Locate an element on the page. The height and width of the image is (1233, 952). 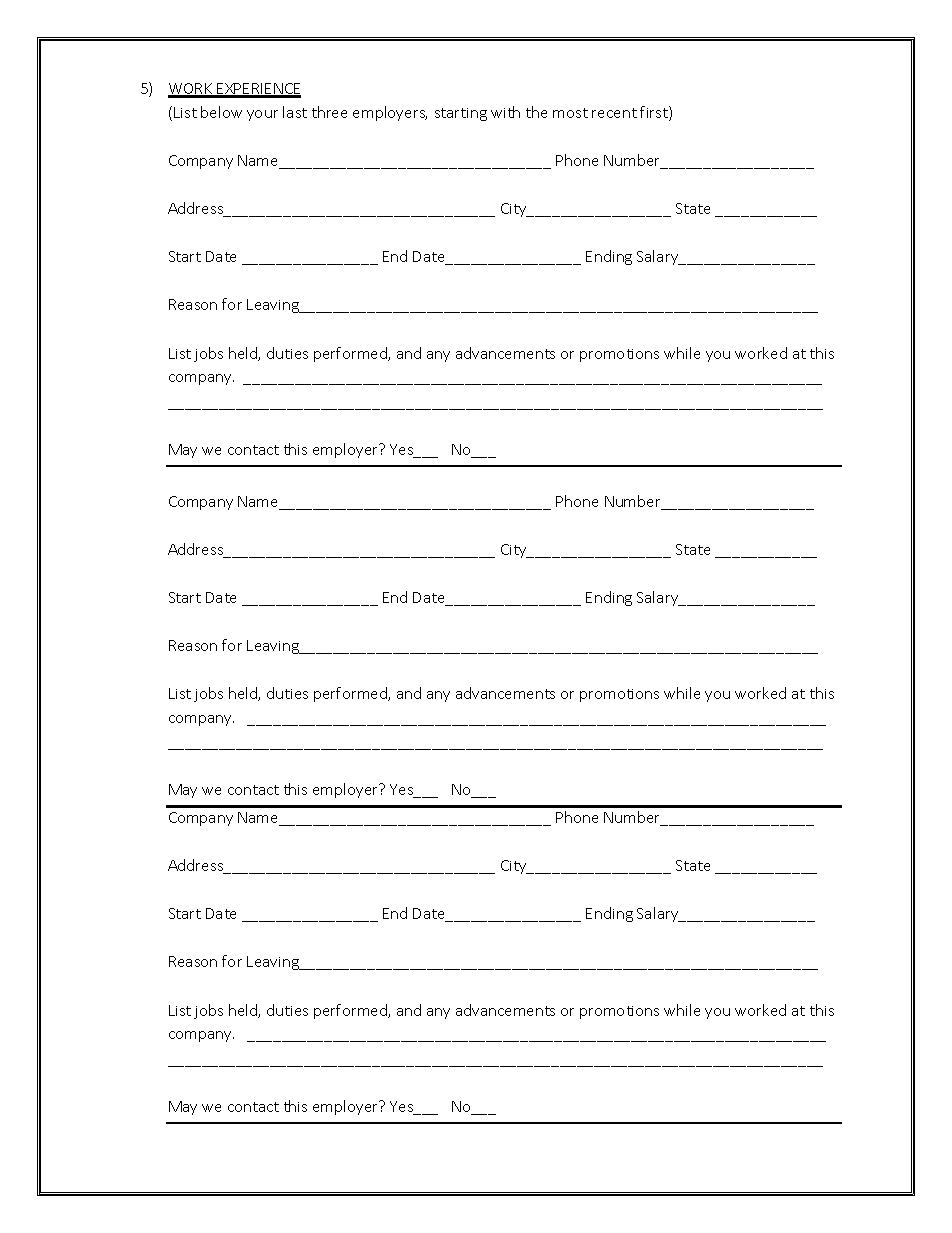
three is located at coordinates (329, 112).
